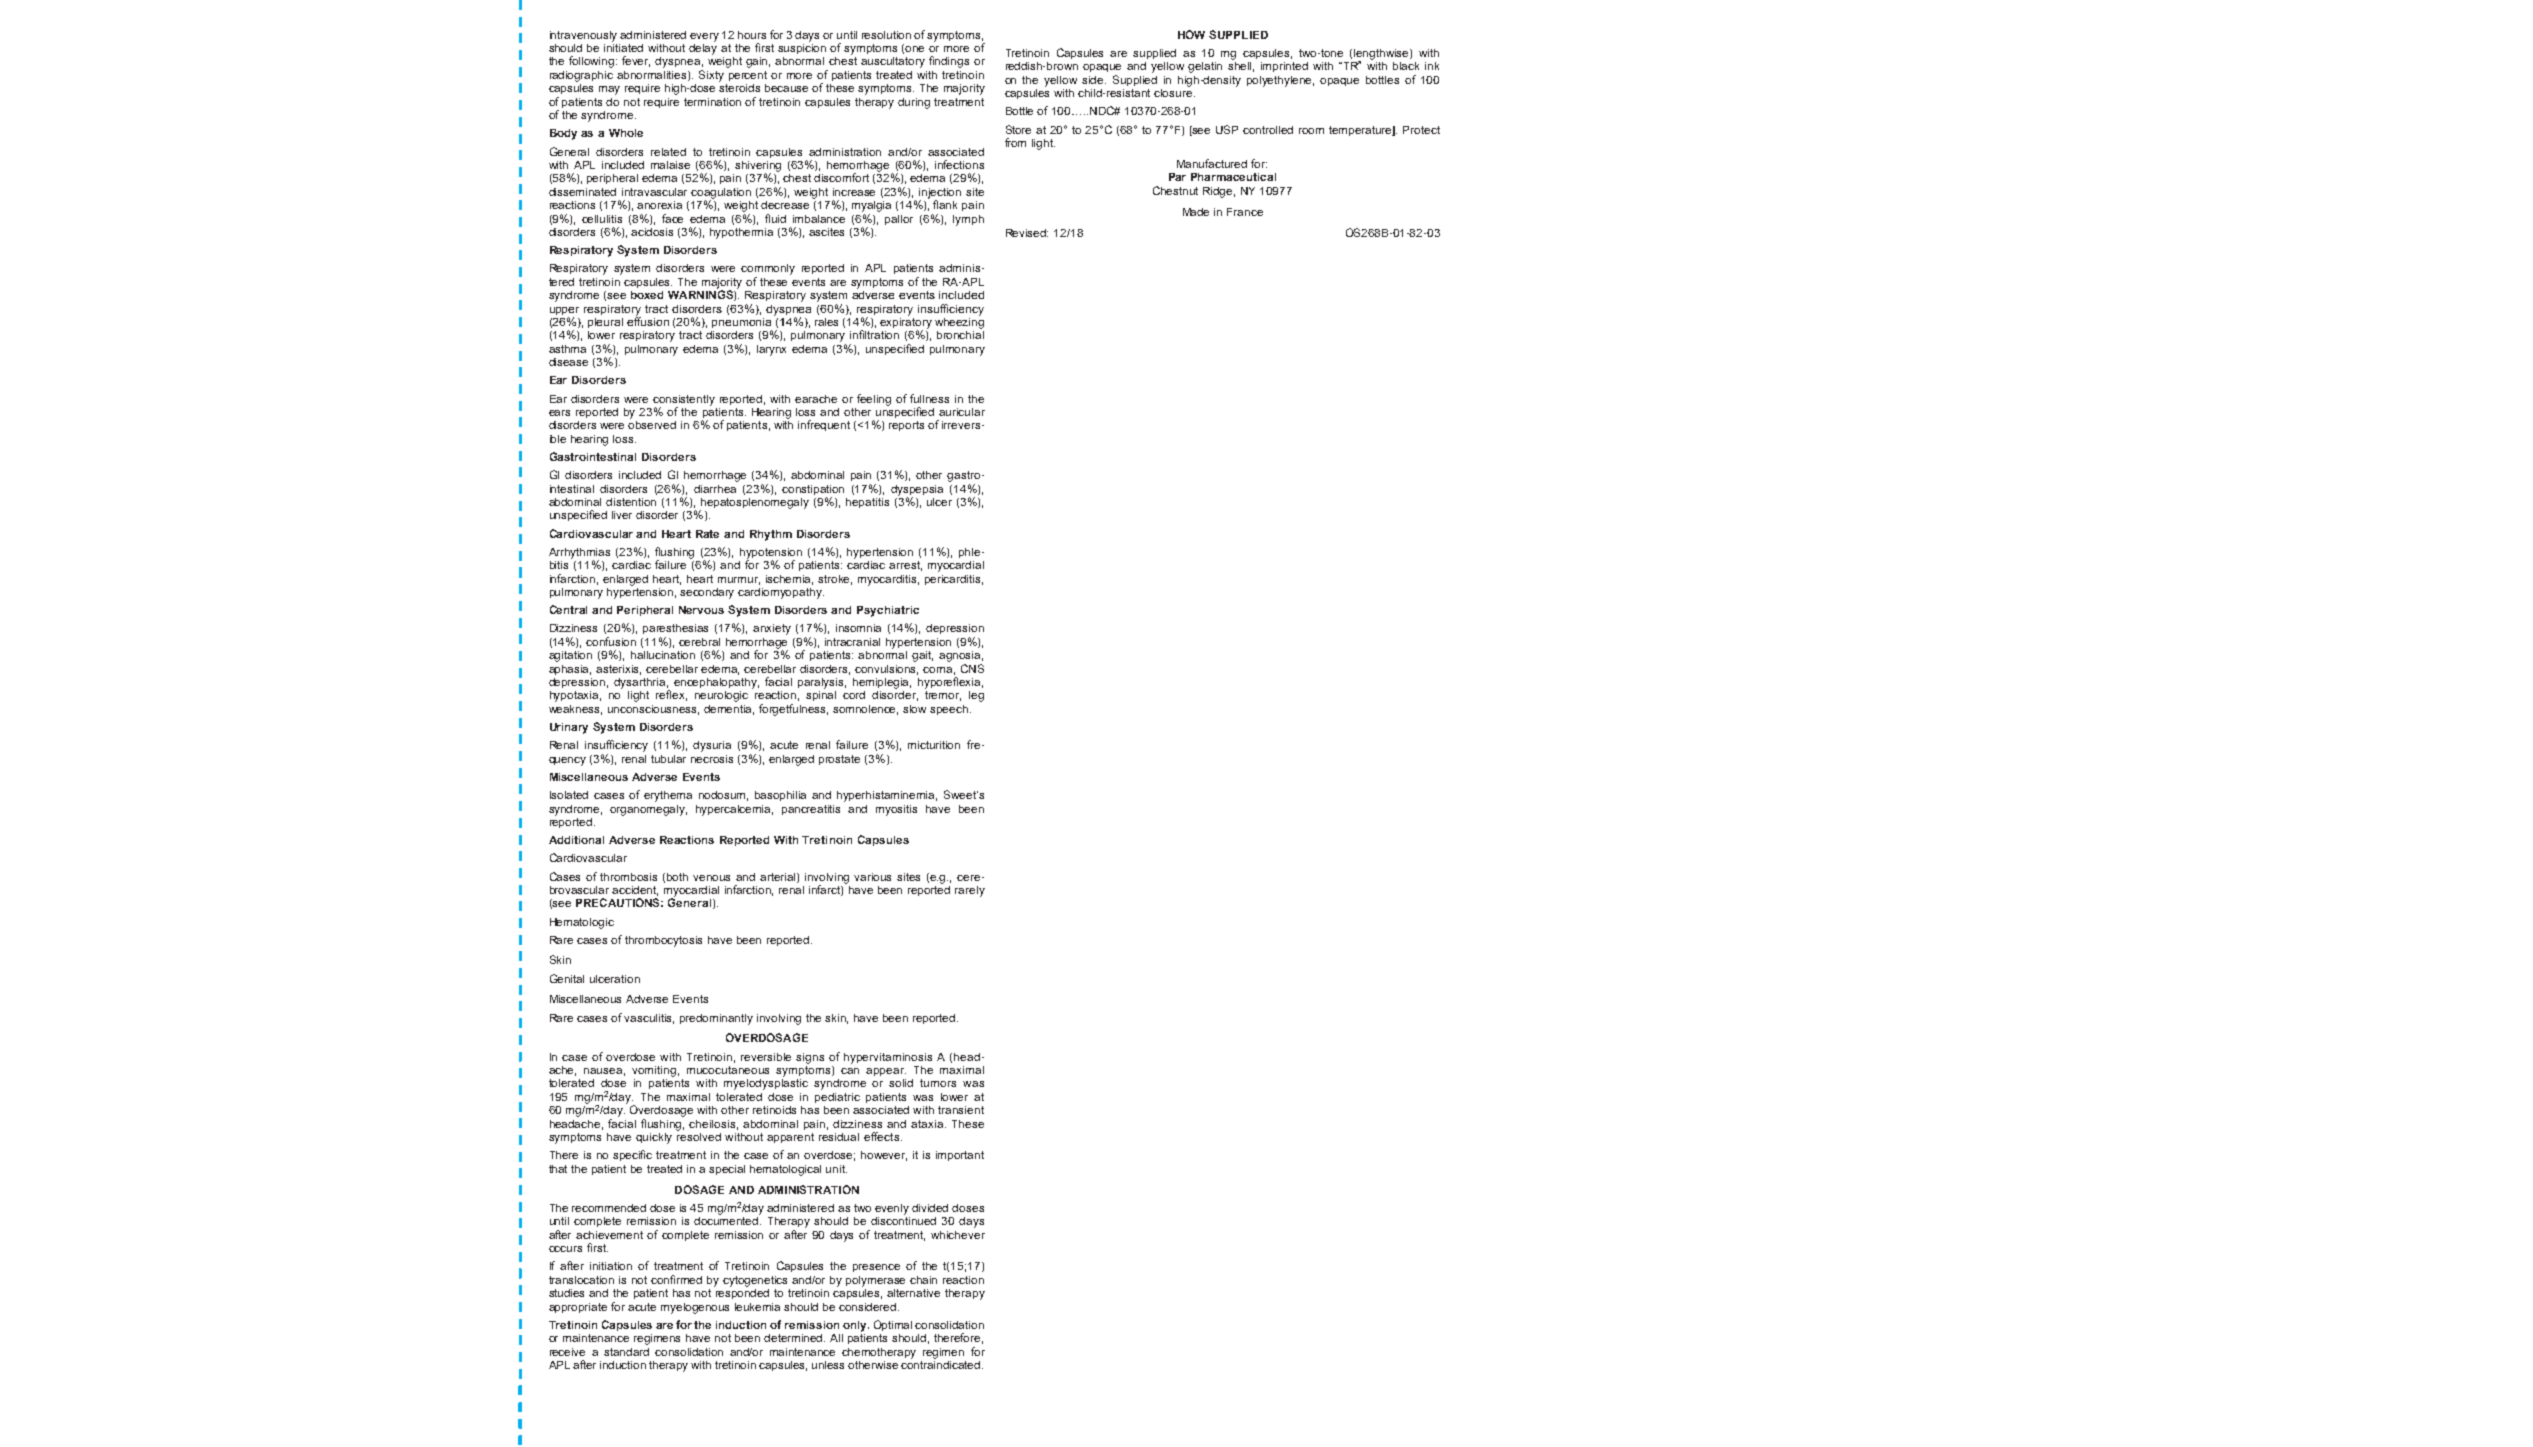  I want to click on imprinted, so click(1284, 67).
